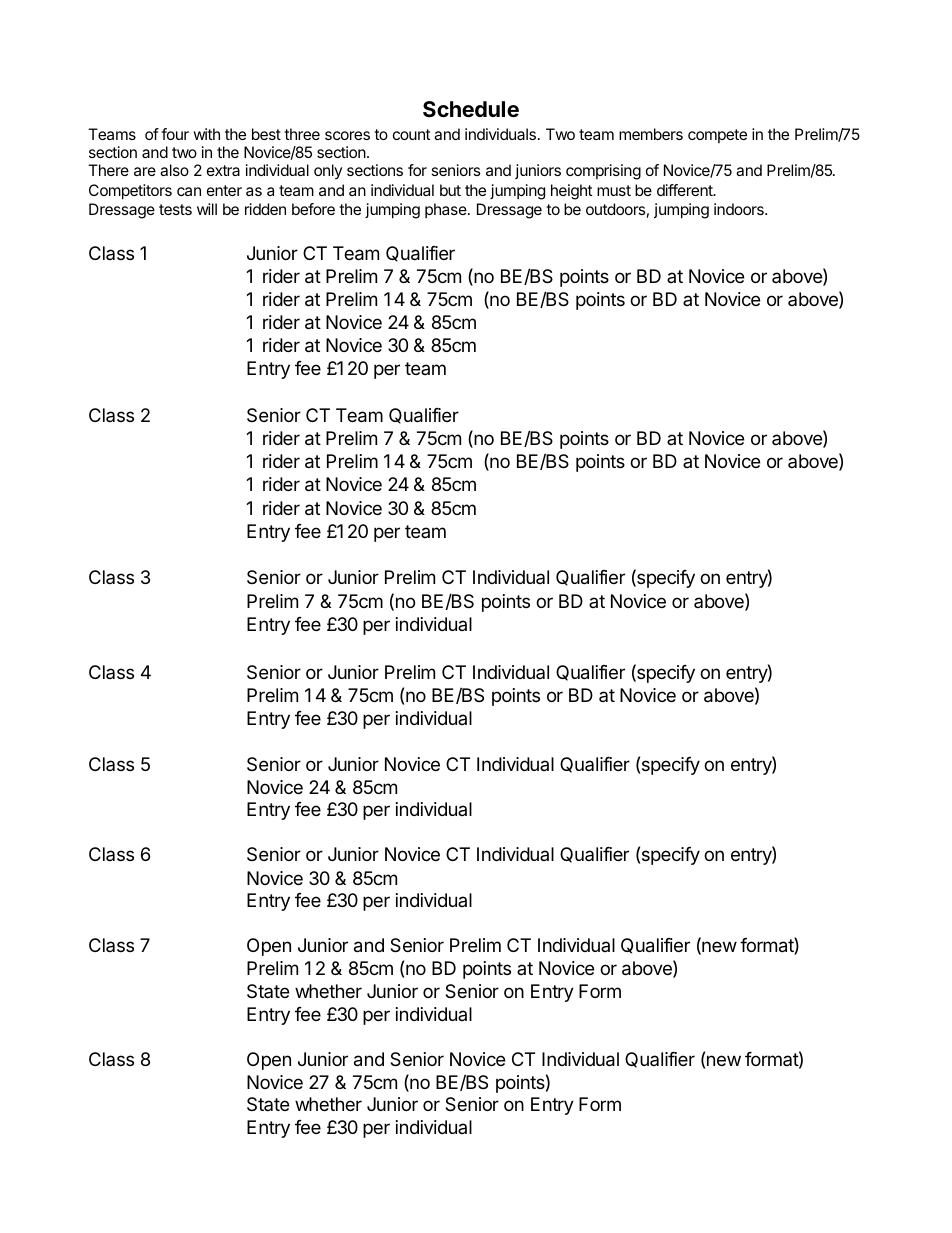  I want to click on also, so click(174, 170).
